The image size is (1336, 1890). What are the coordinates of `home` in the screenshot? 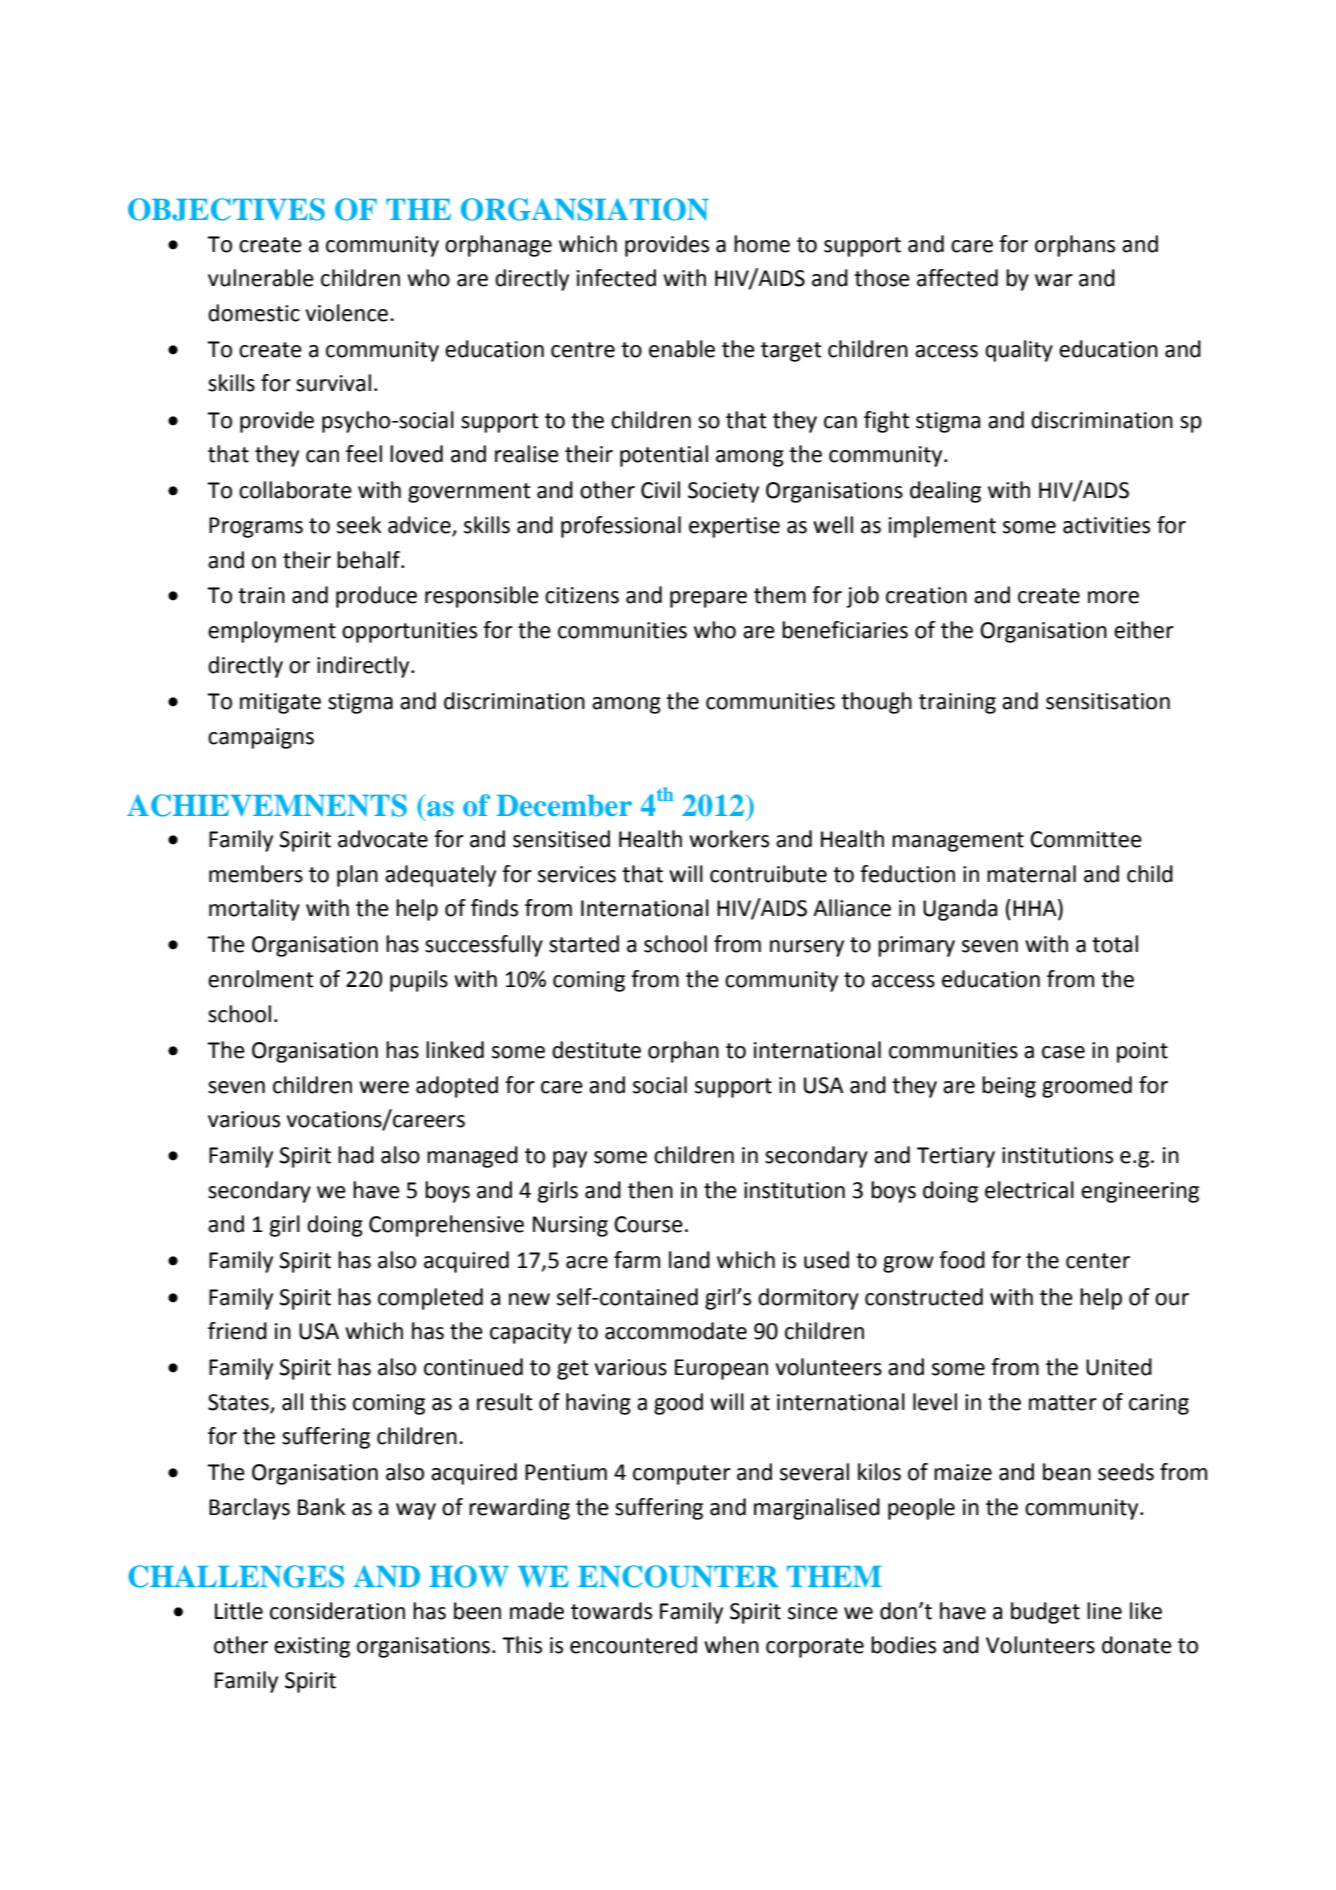 It's located at (762, 244).
